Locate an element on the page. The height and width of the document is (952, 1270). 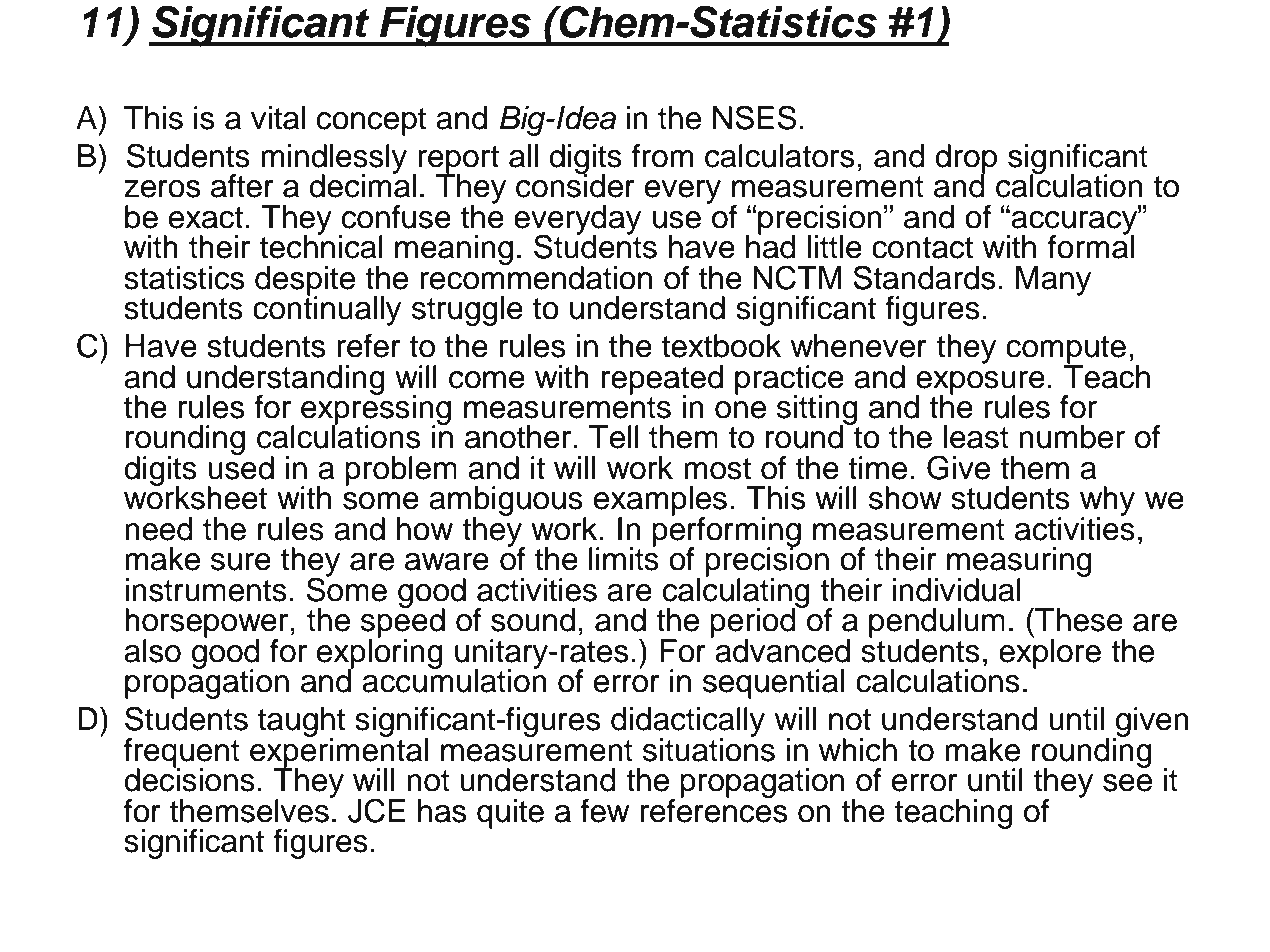
instruments is located at coordinates (206, 590).
